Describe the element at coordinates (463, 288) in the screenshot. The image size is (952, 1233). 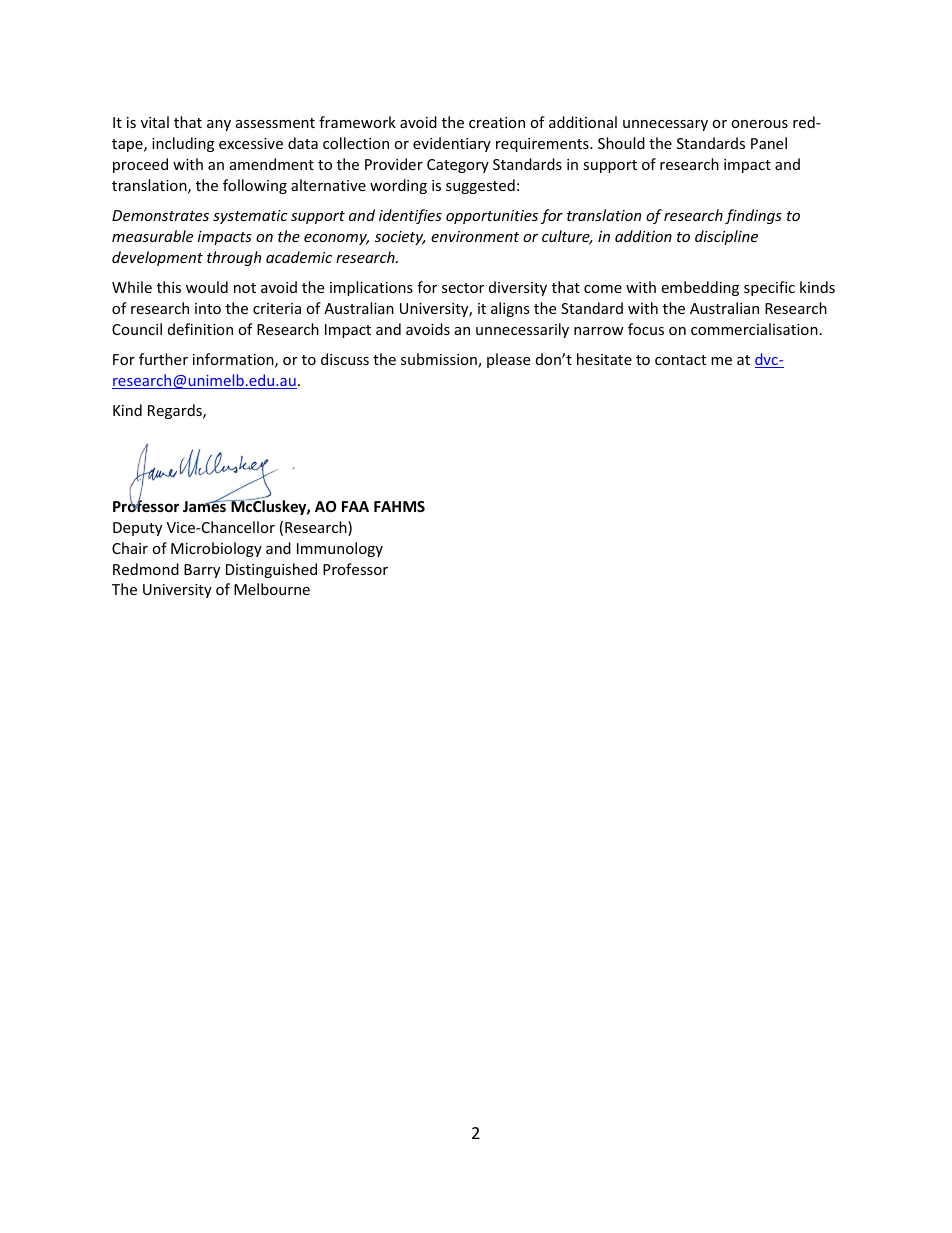
I see `sector` at that location.
